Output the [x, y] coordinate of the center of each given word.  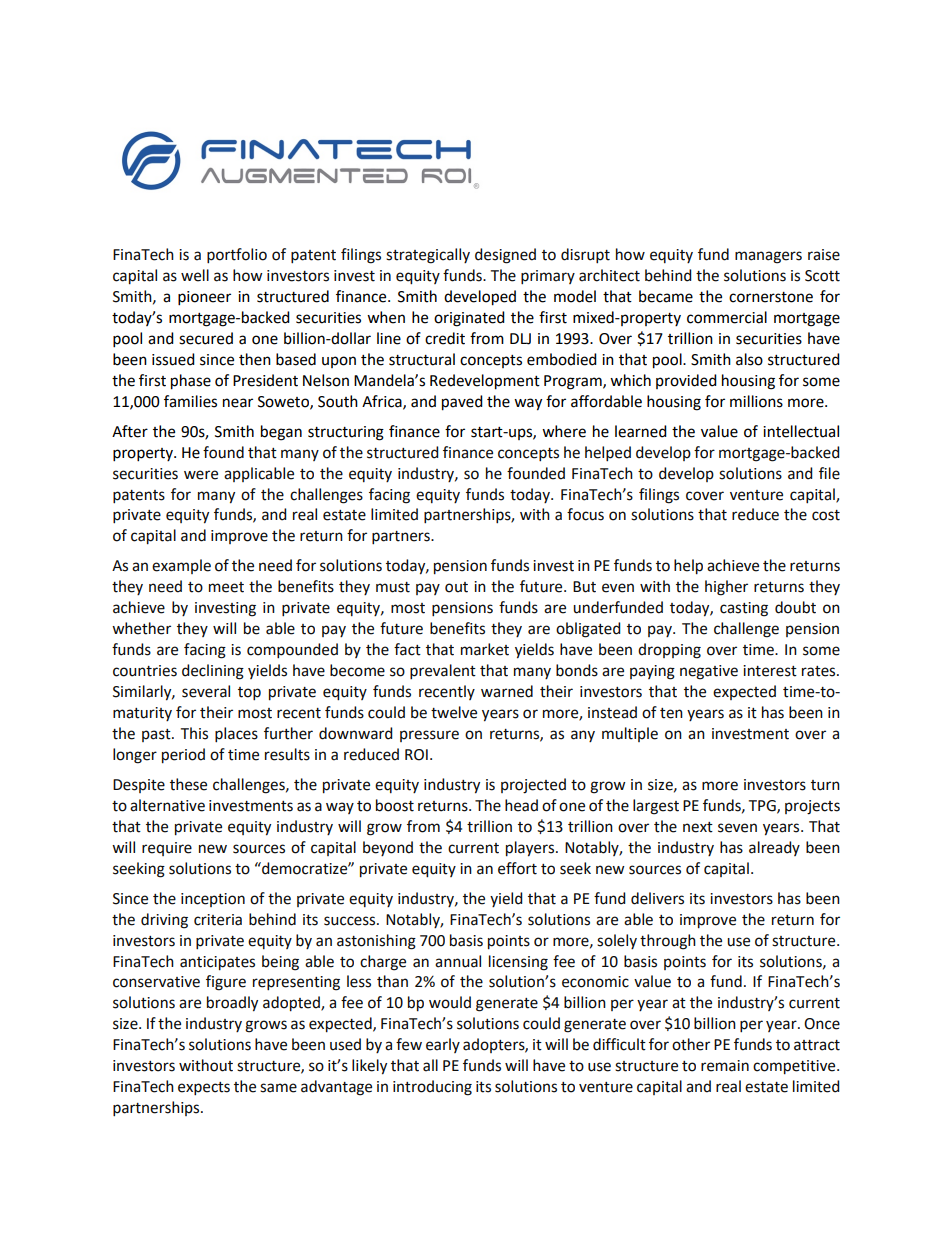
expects [204, 1088]
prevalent [443, 671]
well [195, 275]
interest [770, 671]
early [443, 1045]
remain [725, 1066]
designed [505, 256]
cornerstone [771, 297]
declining [213, 672]
